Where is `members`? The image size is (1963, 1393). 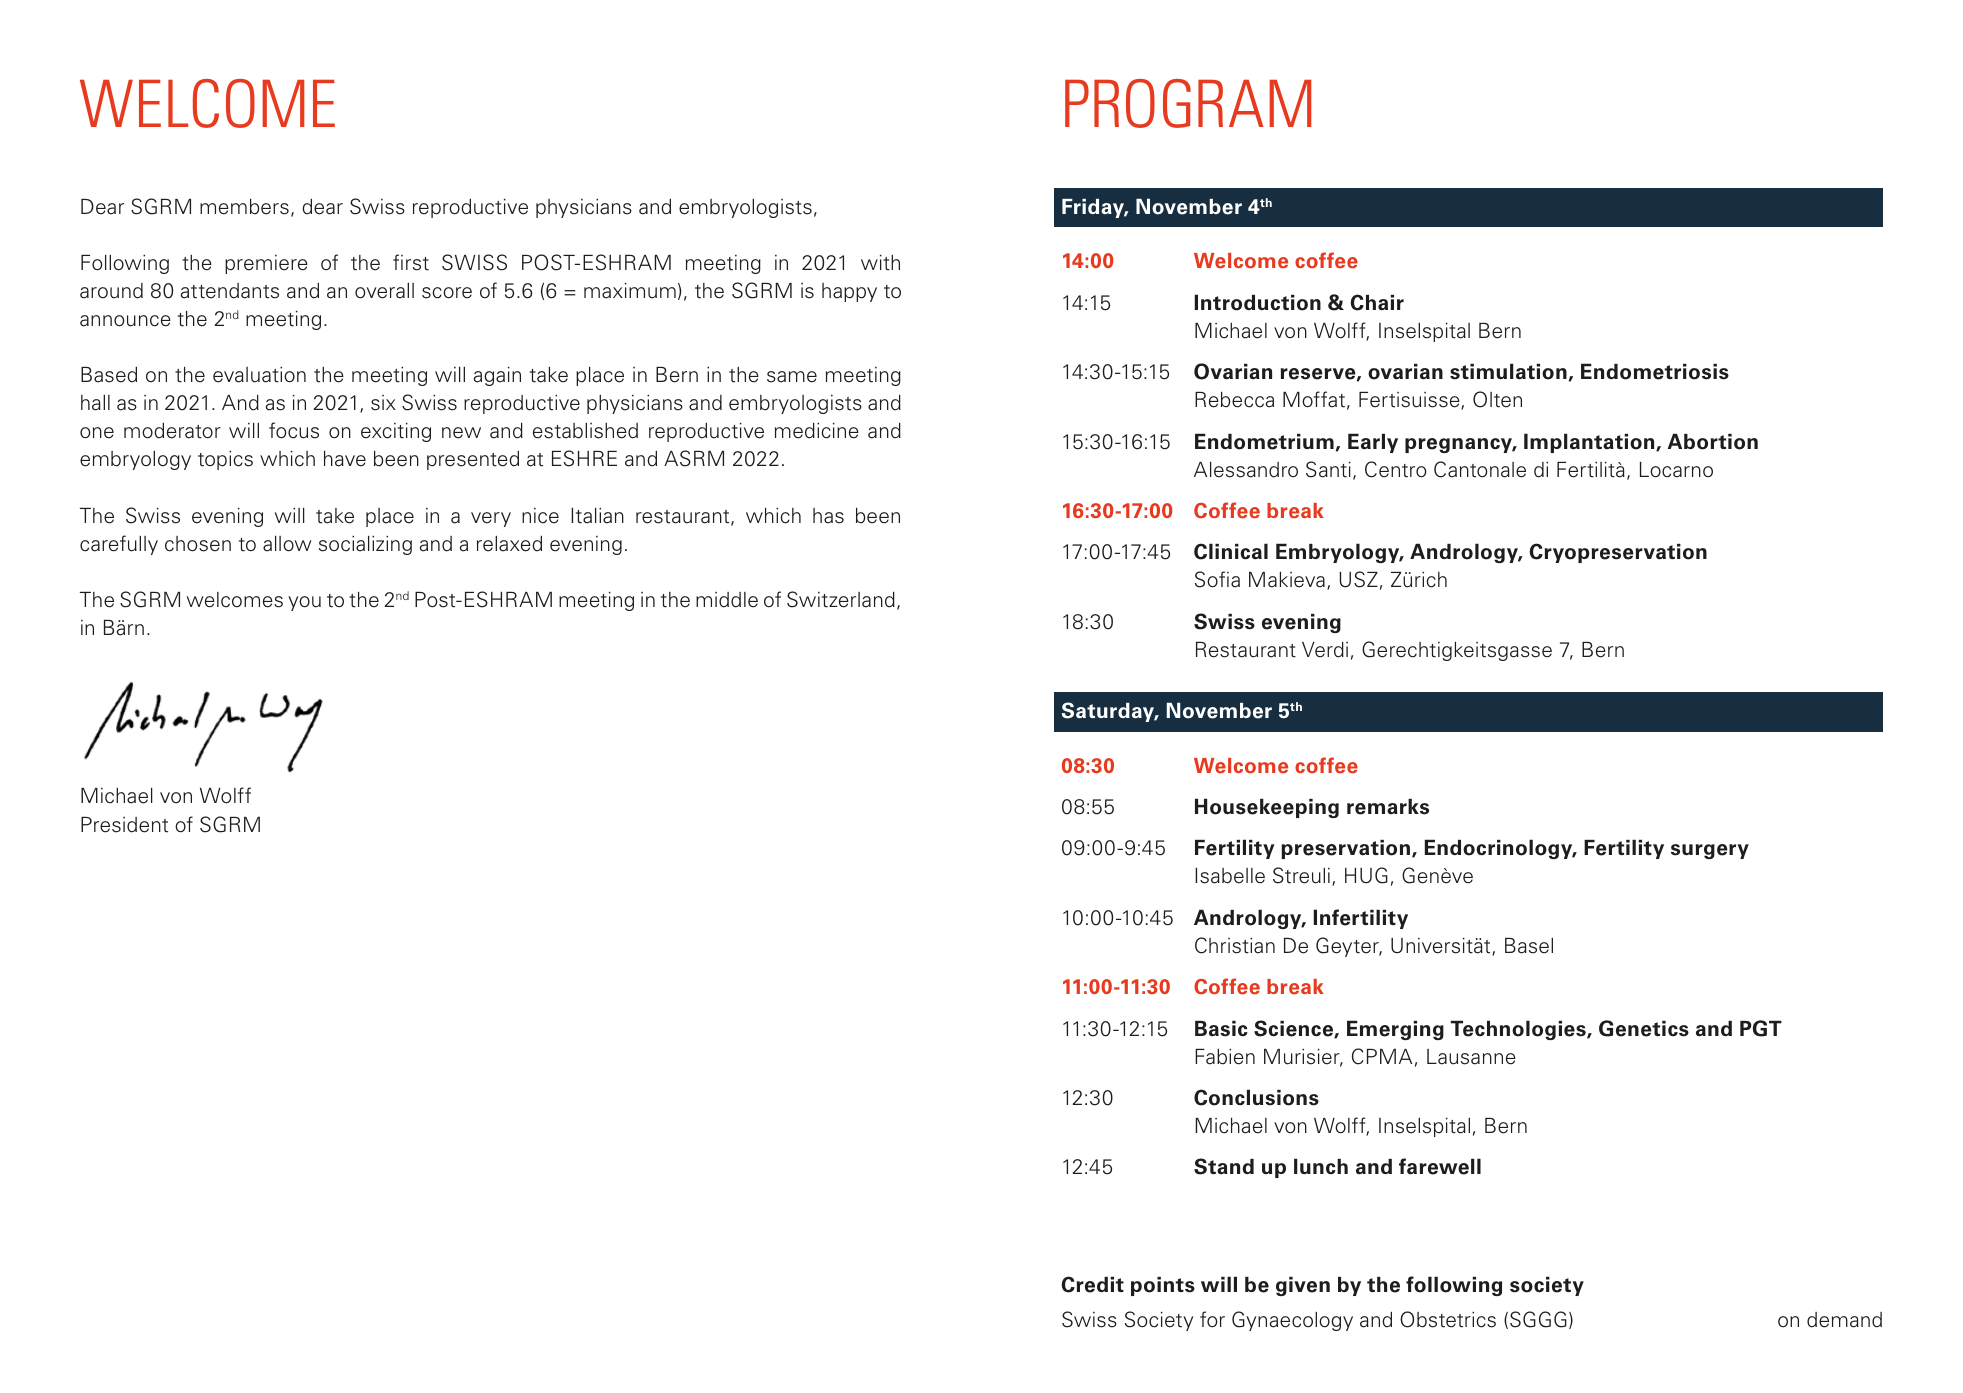 members is located at coordinates (244, 207).
